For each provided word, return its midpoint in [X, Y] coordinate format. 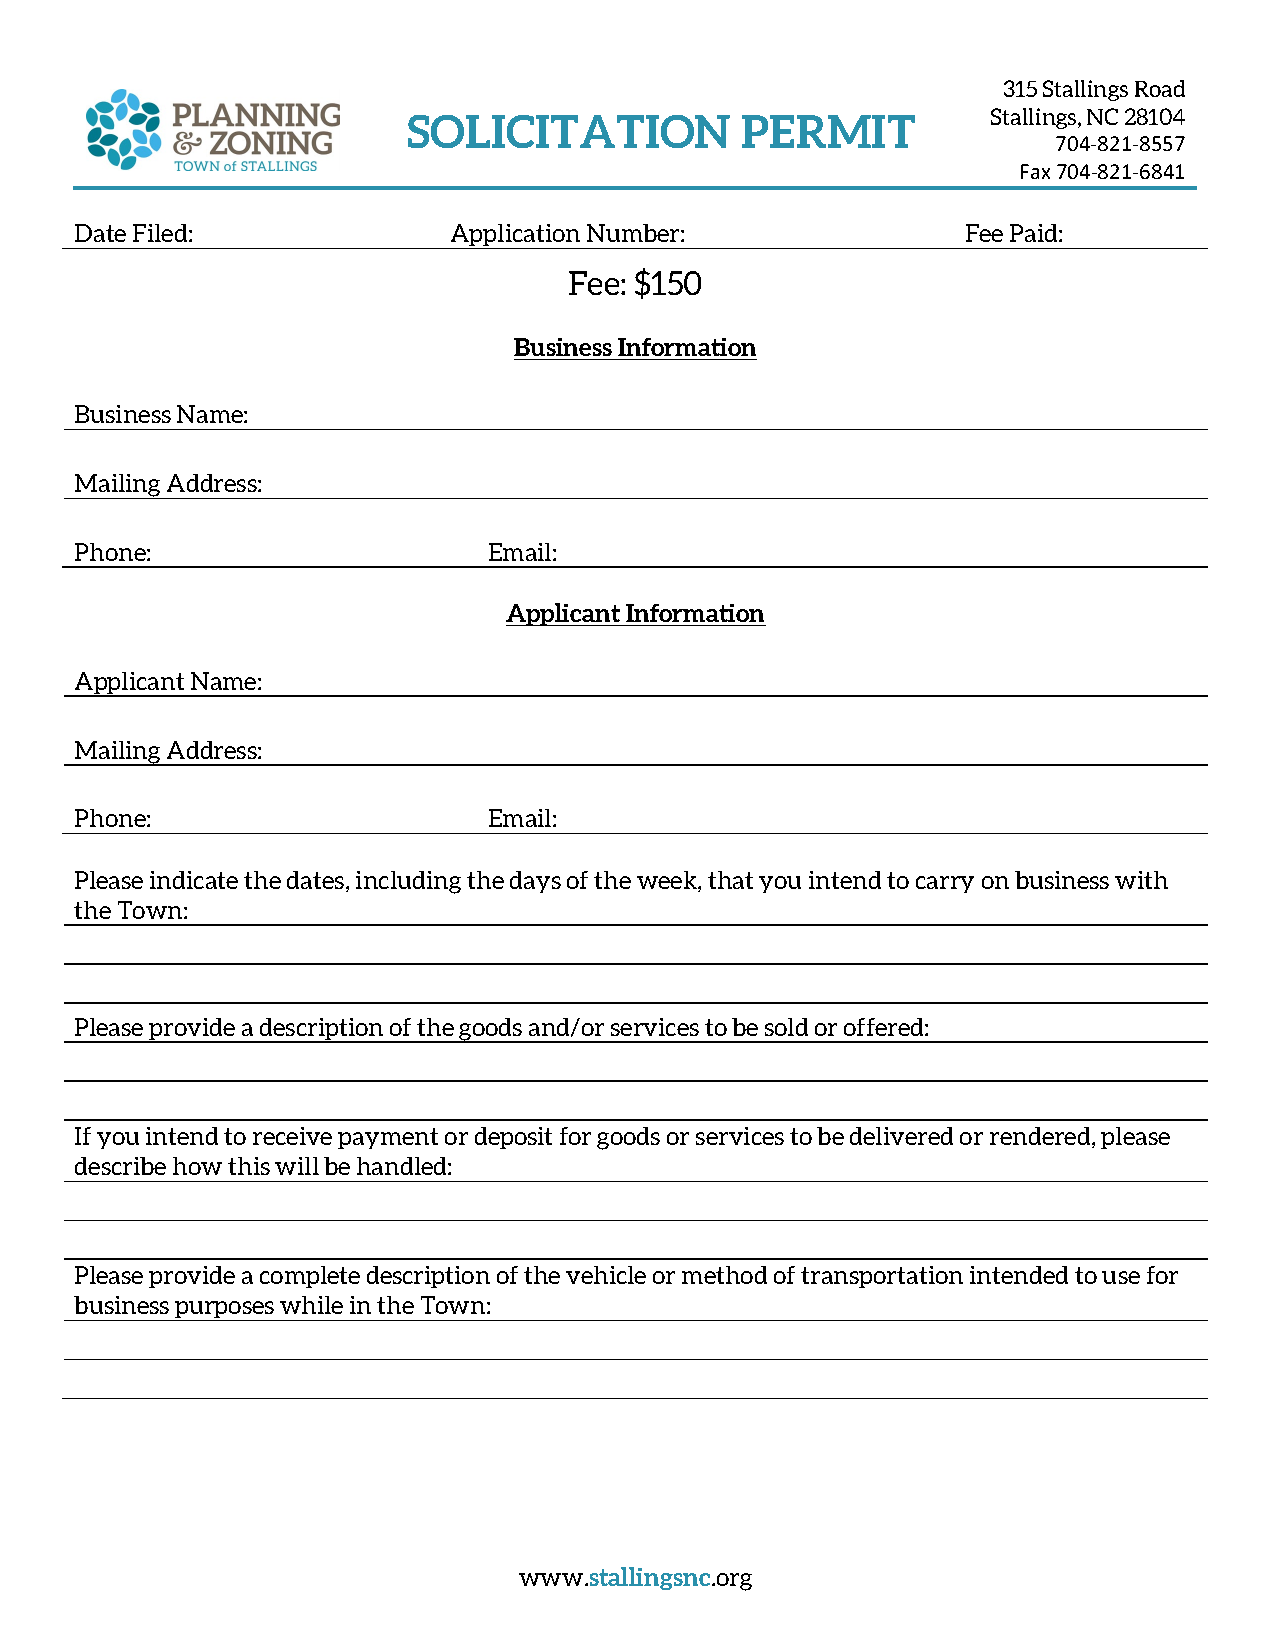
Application [516, 236]
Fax [1035, 171]
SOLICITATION [569, 131]
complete [310, 1277]
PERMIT [828, 131]
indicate [194, 880]
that [730, 880]
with [1141, 880]
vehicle [606, 1275]
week [668, 881]
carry [945, 884]
